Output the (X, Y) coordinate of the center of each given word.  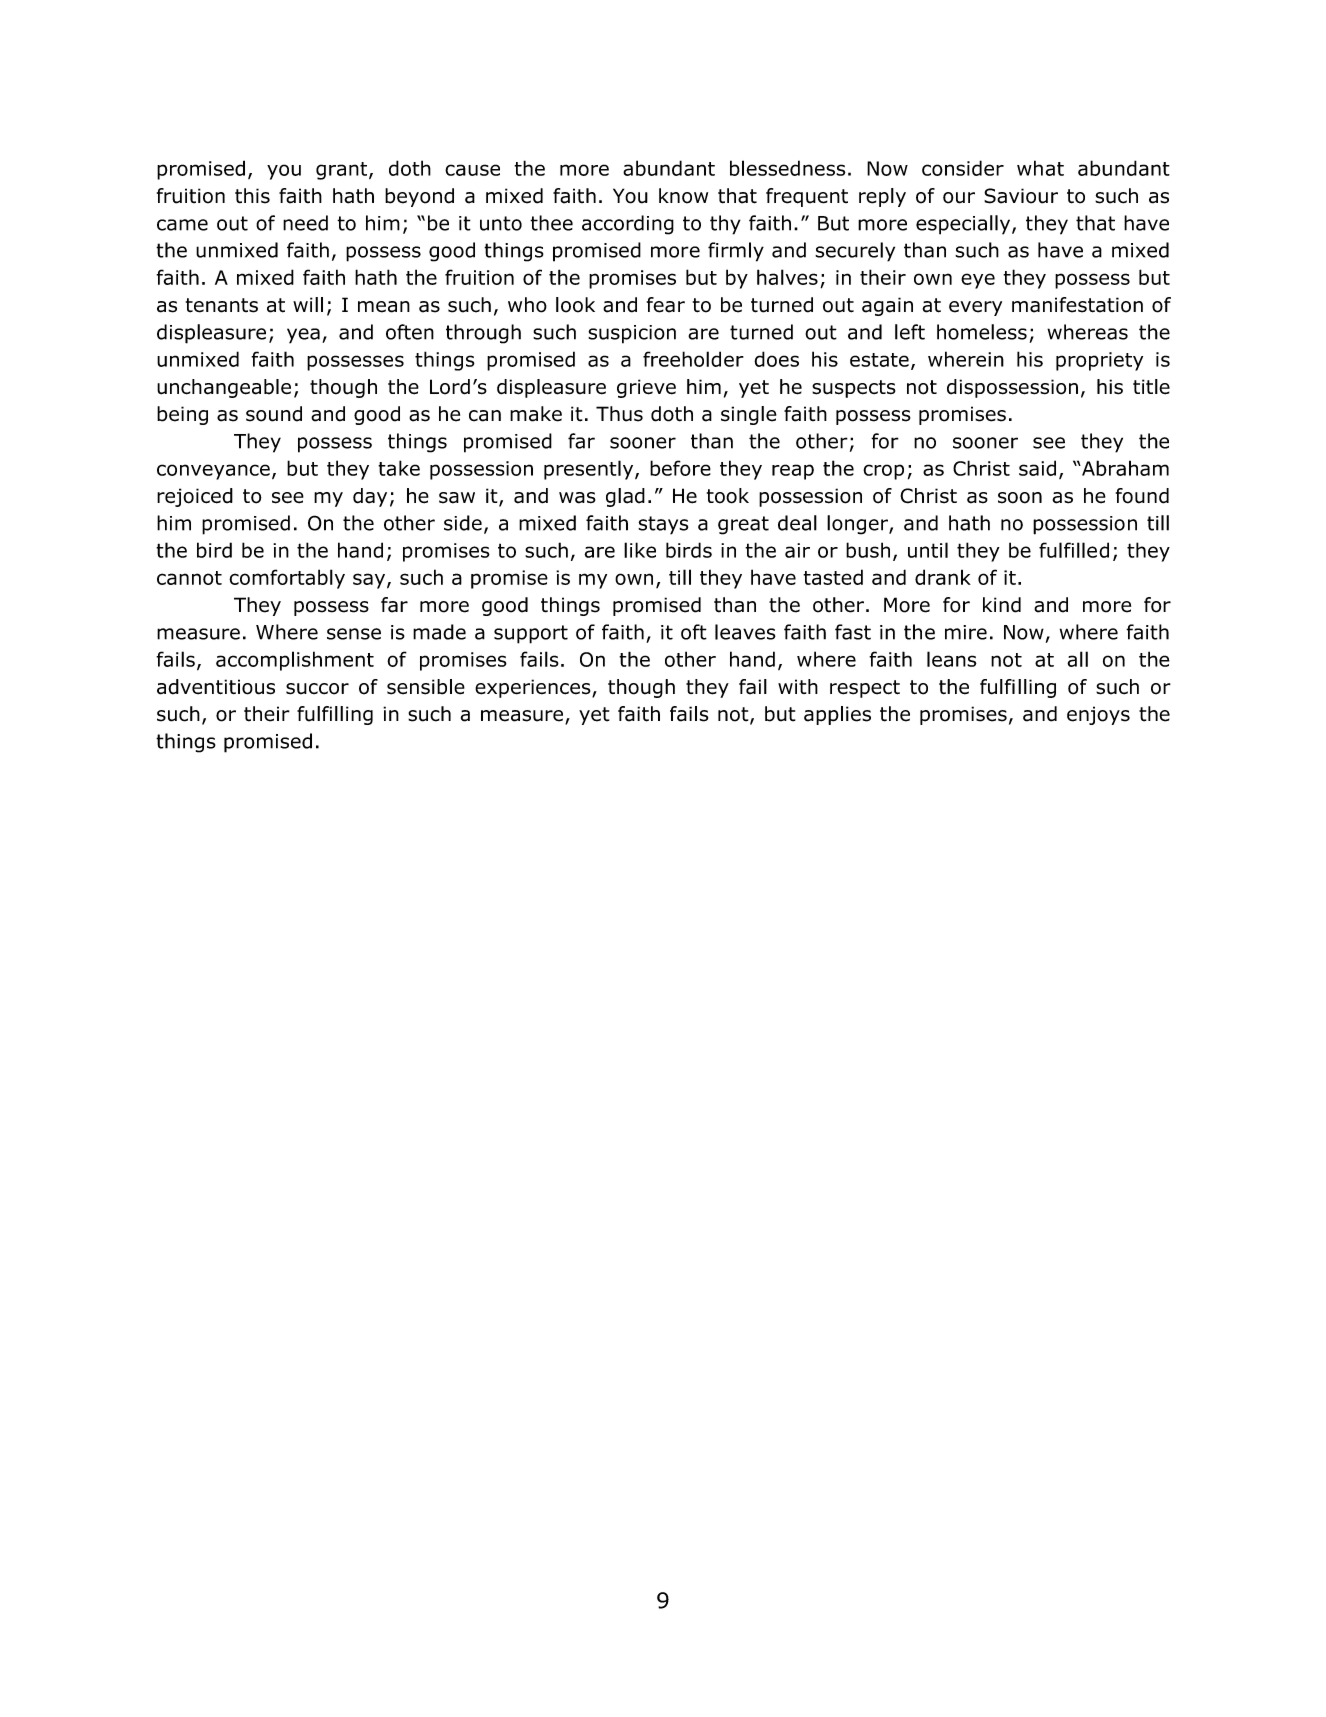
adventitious (216, 687)
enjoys (1098, 715)
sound (274, 414)
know (683, 196)
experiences (534, 688)
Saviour (1021, 196)
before (680, 468)
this (252, 196)
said (1037, 468)
